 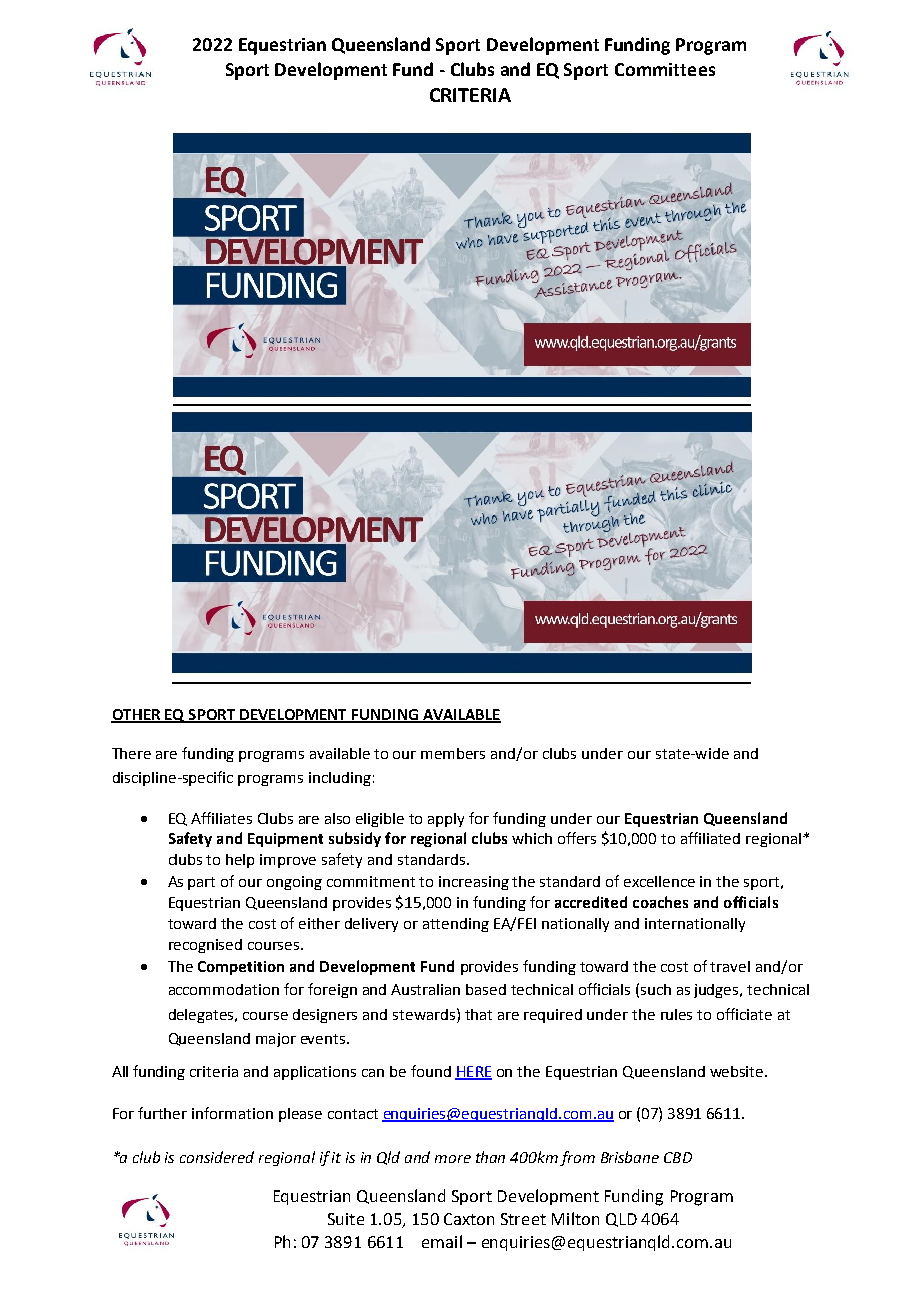 What do you see at coordinates (577, 838) in the screenshot?
I see `offers` at bounding box center [577, 838].
